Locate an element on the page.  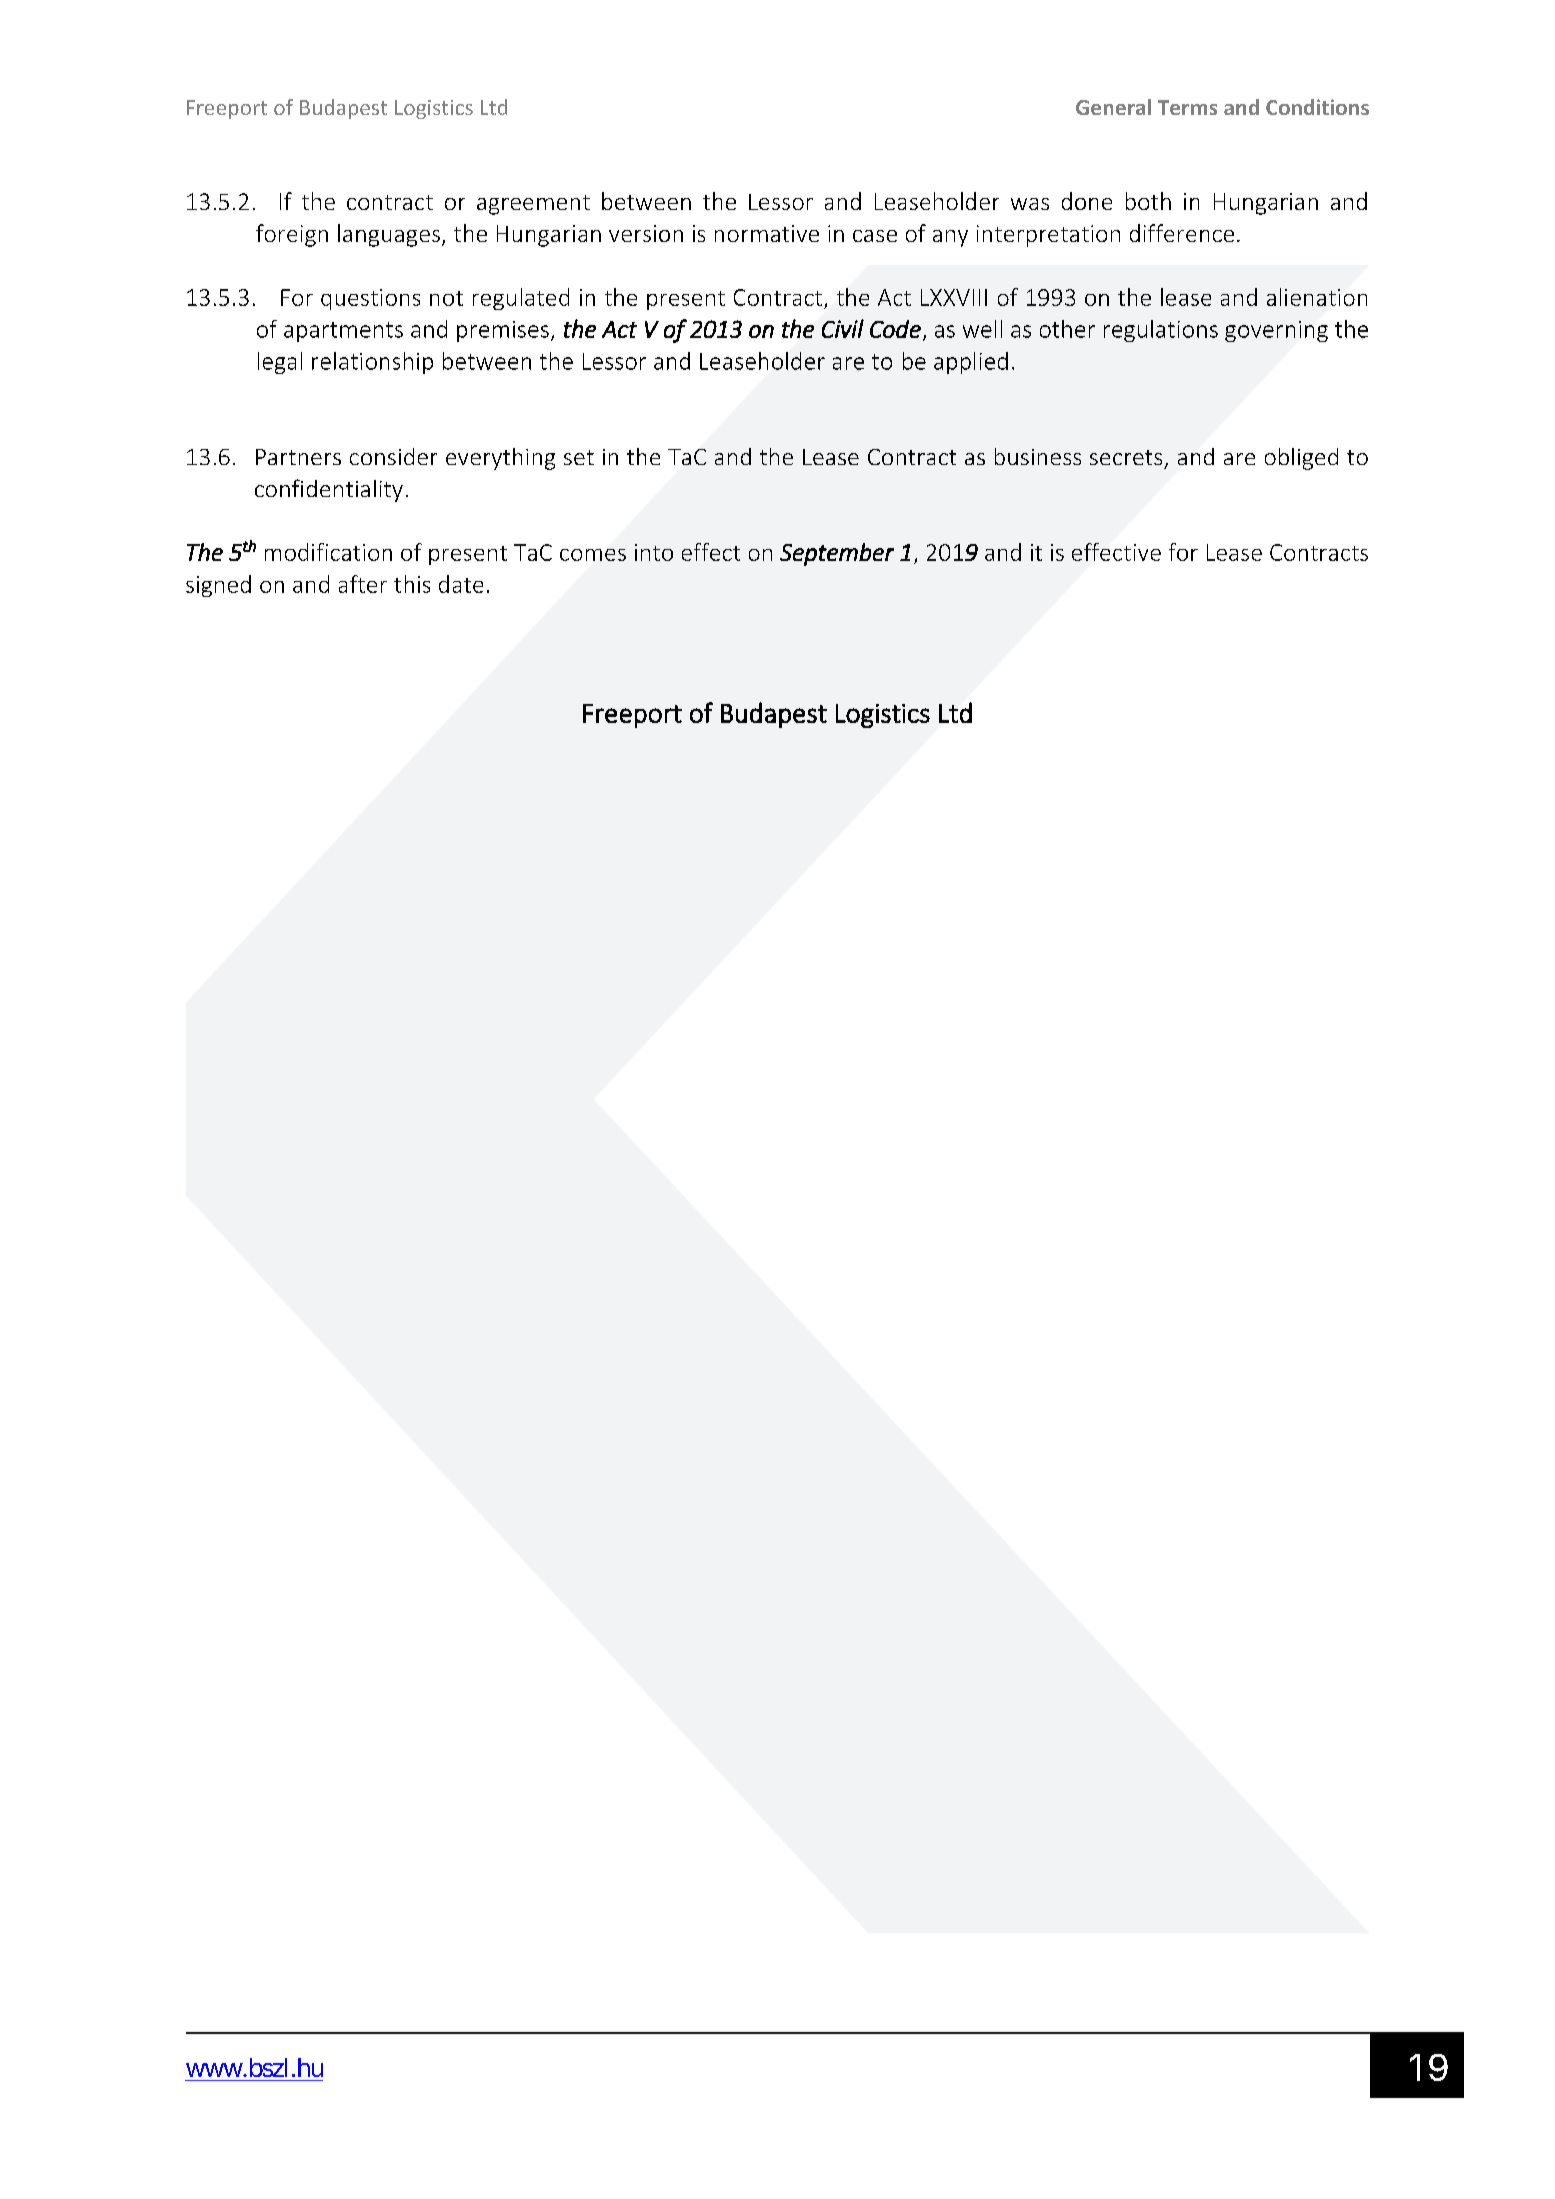
Civil is located at coordinates (843, 328).
